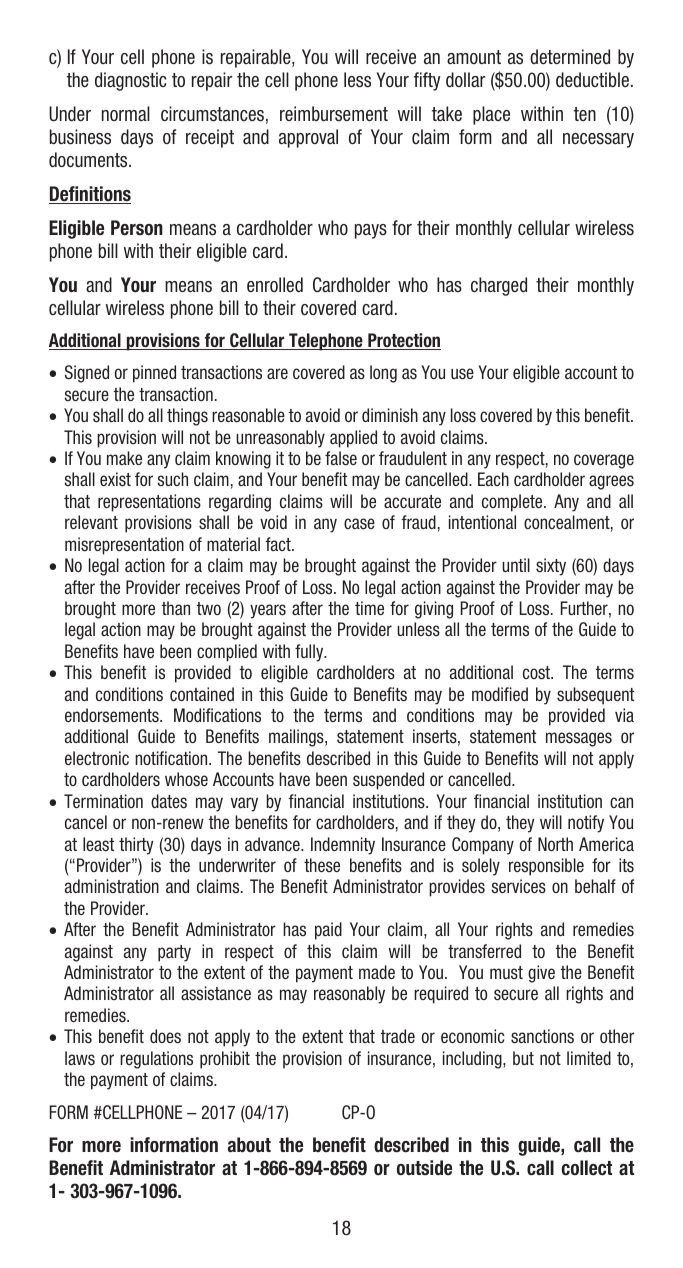 This screenshot has height=1268, width=683. Describe the element at coordinates (570, 57) in the screenshot. I see `determined` at that location.
